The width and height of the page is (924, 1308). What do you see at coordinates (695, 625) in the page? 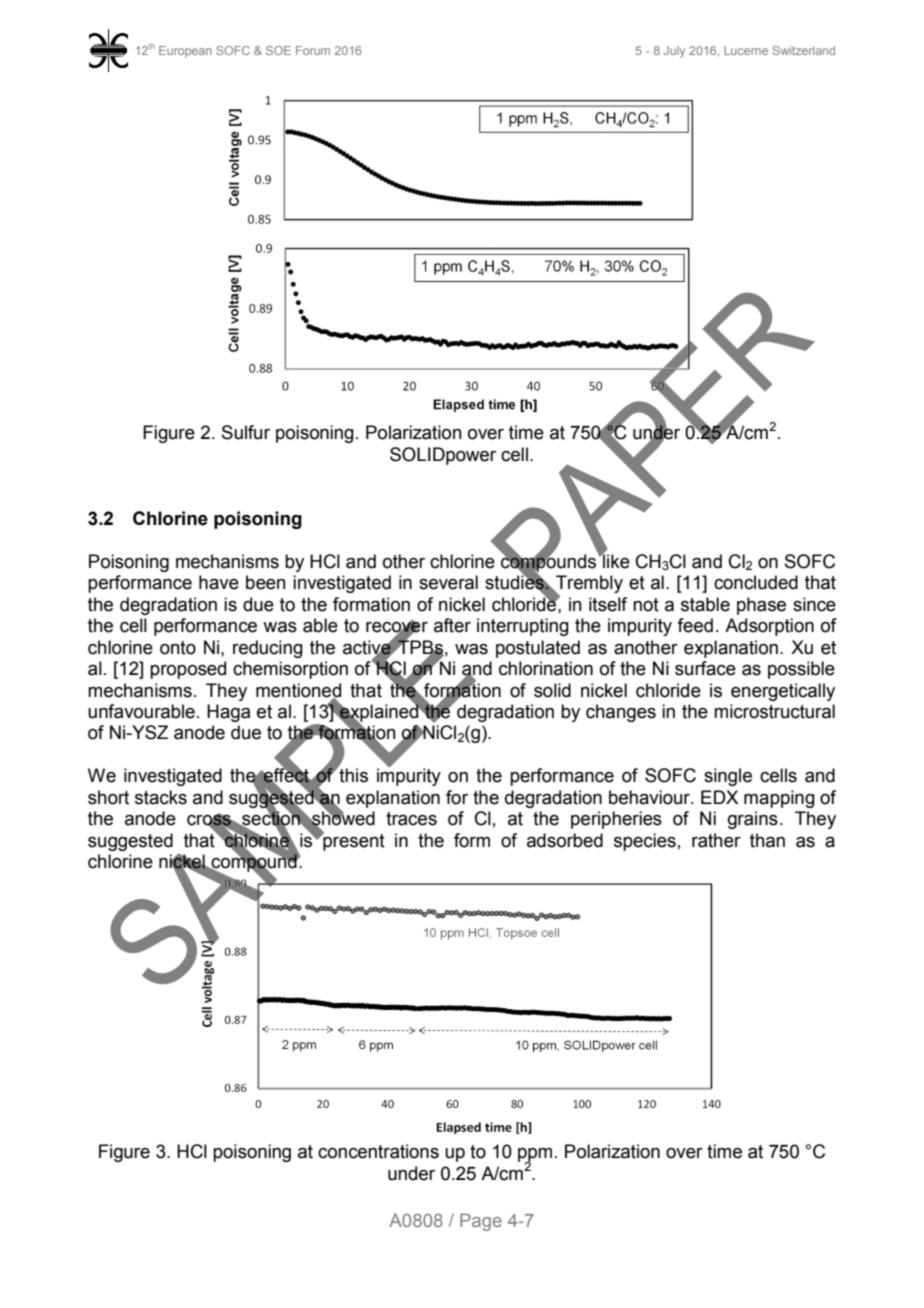
I see `feed` at bounding box center [695, 625].
